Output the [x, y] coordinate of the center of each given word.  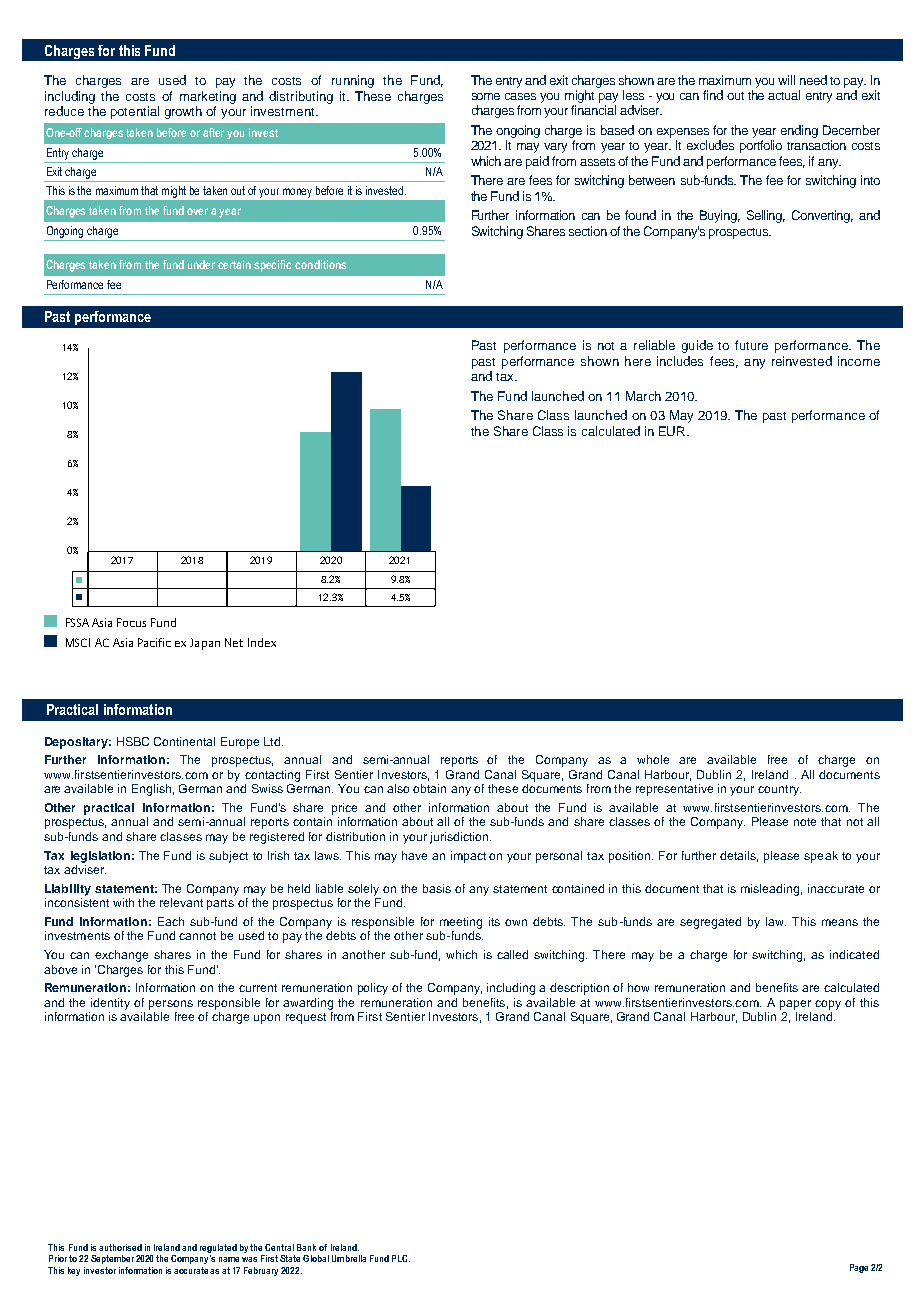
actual [784, 95]
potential [135, 112]
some [486, 96]
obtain [429, 788]
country [779, 790]
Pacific [154, 642]
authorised [120, 1247]
